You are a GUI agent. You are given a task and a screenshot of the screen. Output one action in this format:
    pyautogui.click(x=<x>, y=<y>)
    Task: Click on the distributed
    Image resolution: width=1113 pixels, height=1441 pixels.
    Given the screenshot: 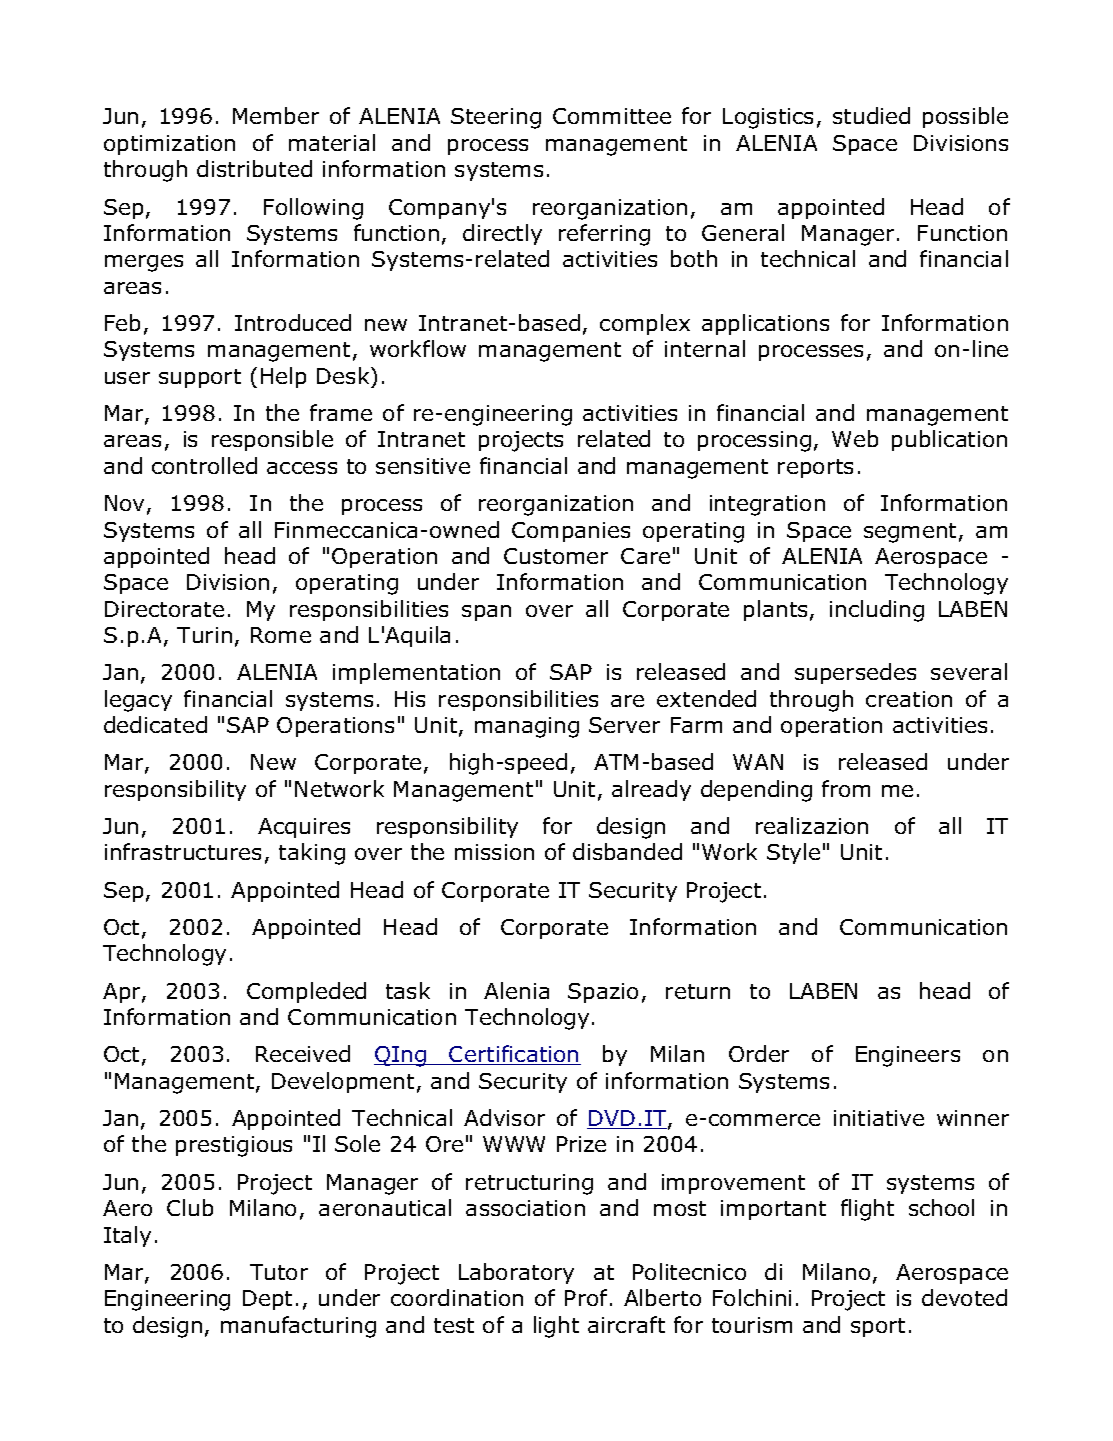 What is the action you would take?
    pyautogui.click(x=254, y=168)
